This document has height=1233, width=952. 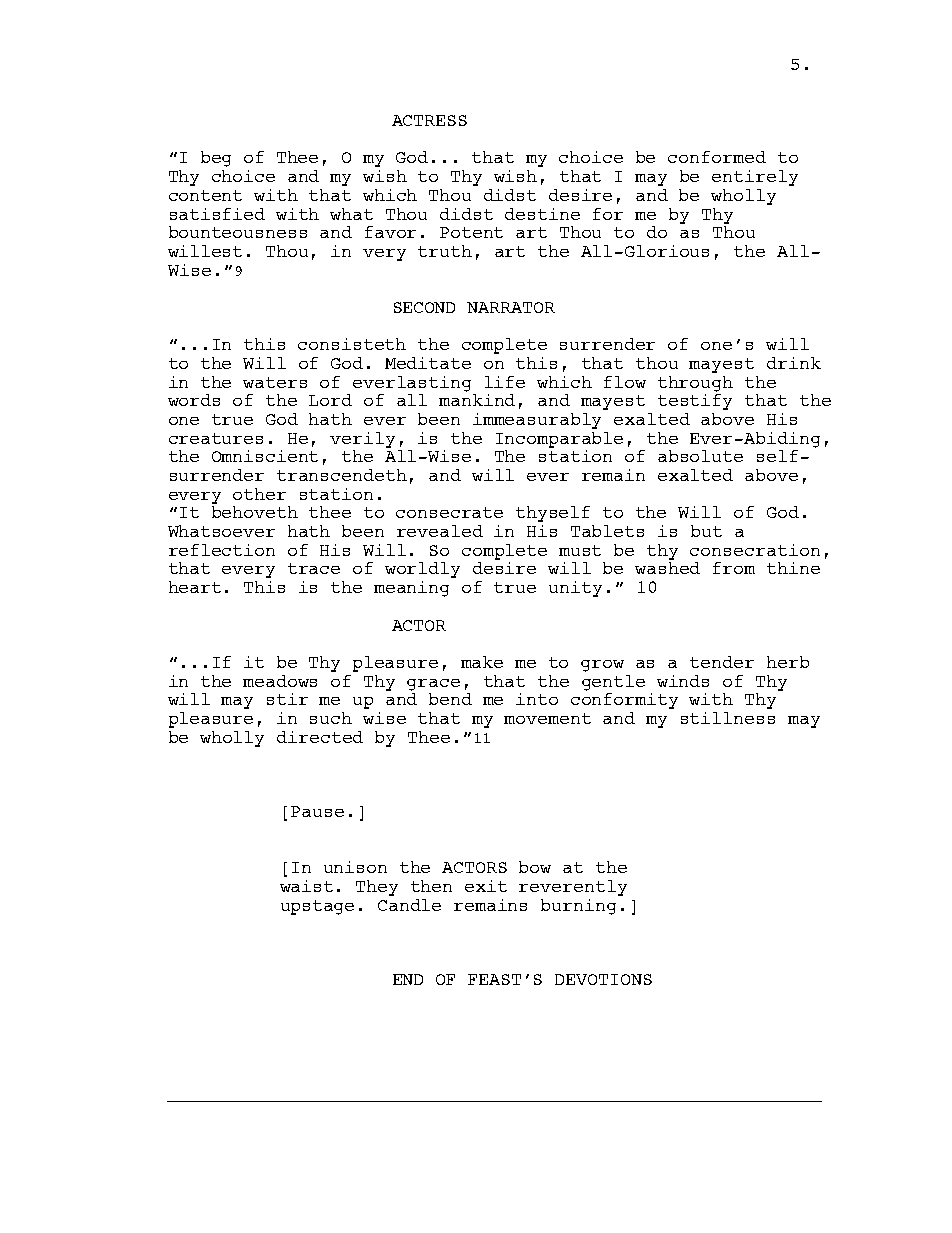 What do you see at coordinates (734, 568) in the document?
I see `from` at bounding box center [734, 568].
